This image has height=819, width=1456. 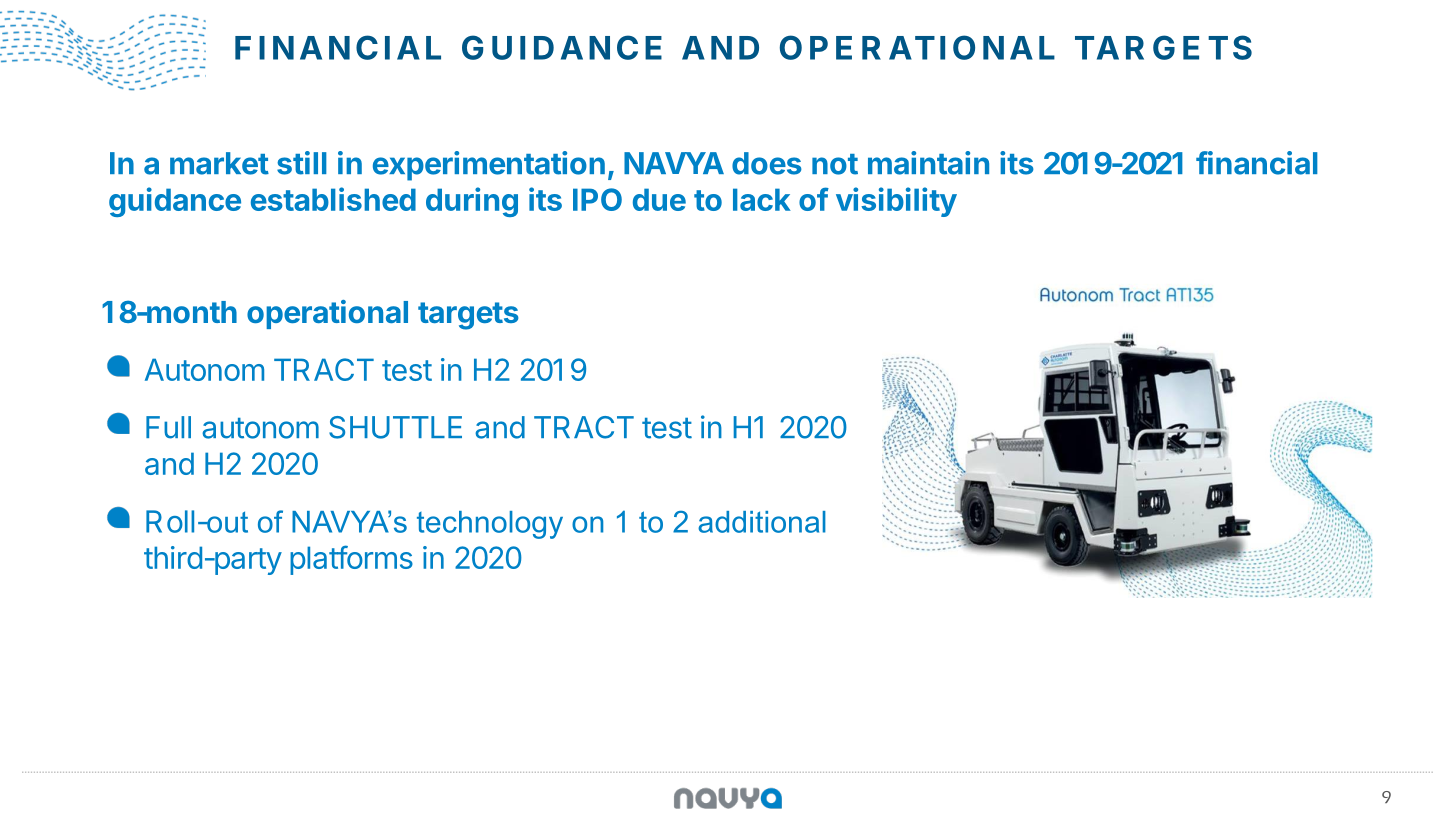 I want to click on during, so click(x=472, y=202).
